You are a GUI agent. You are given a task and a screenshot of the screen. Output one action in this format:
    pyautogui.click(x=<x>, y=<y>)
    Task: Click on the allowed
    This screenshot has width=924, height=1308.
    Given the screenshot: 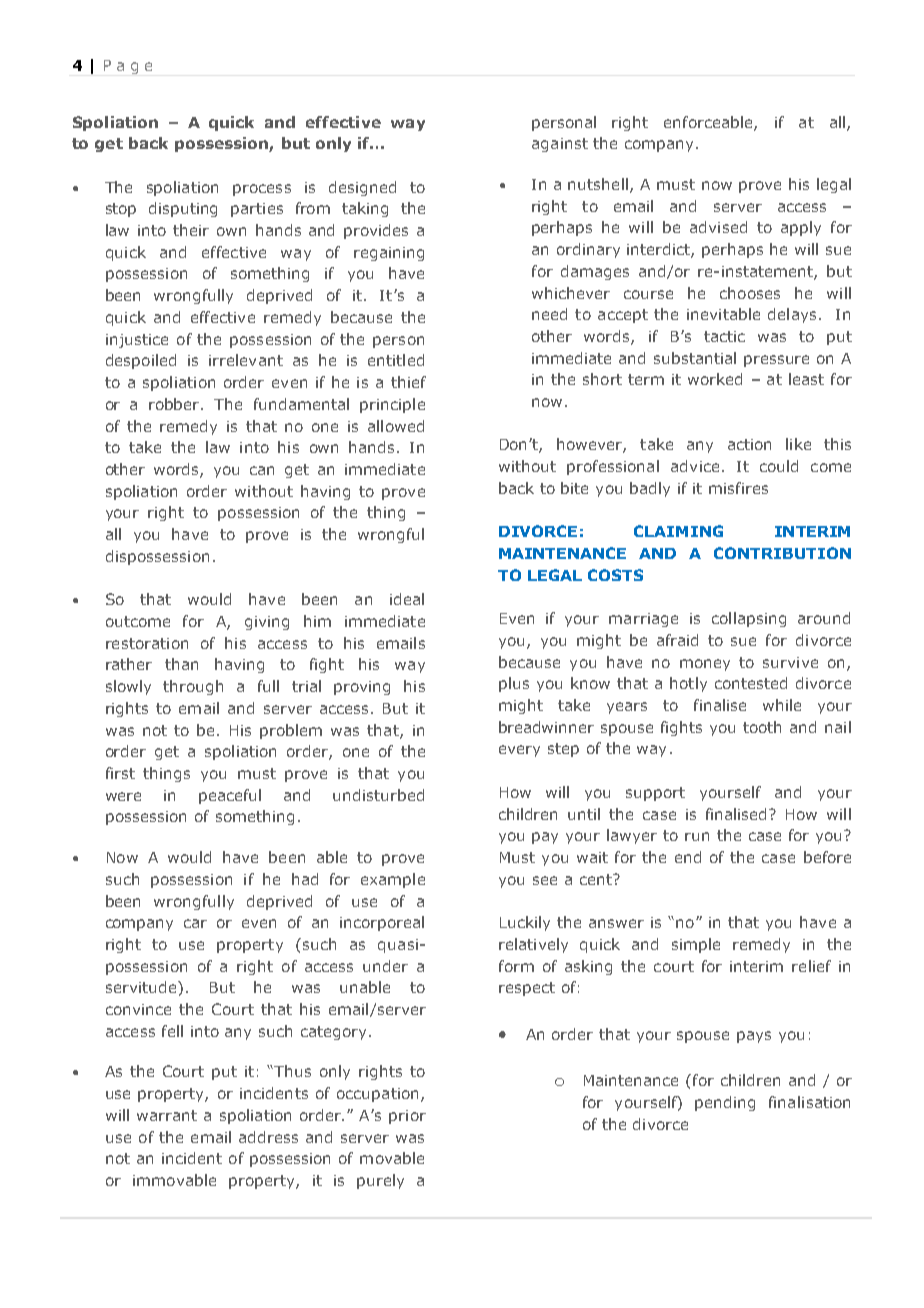 What is the action you would take?
    pyautogui.click(x=396, y=426)
